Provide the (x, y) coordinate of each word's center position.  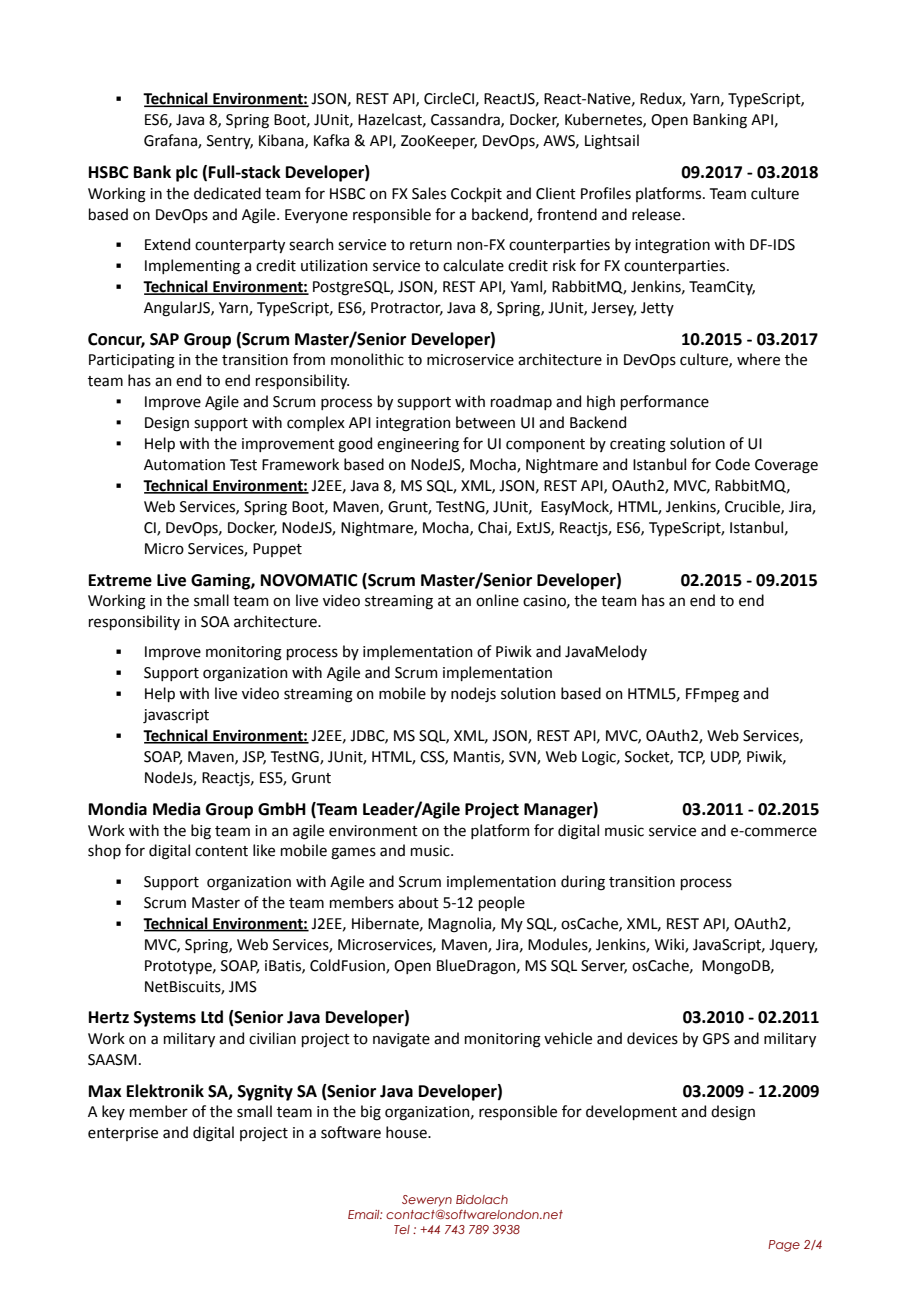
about (418, 902)
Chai (493, 528)
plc (187, 173)
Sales (429, 193)
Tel (402, 1229)
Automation (184, 465)
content (221, 851)
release (657, 214)
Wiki (670, 945)
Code (732, 464)
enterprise (123, 1134)
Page (784, 1246)
